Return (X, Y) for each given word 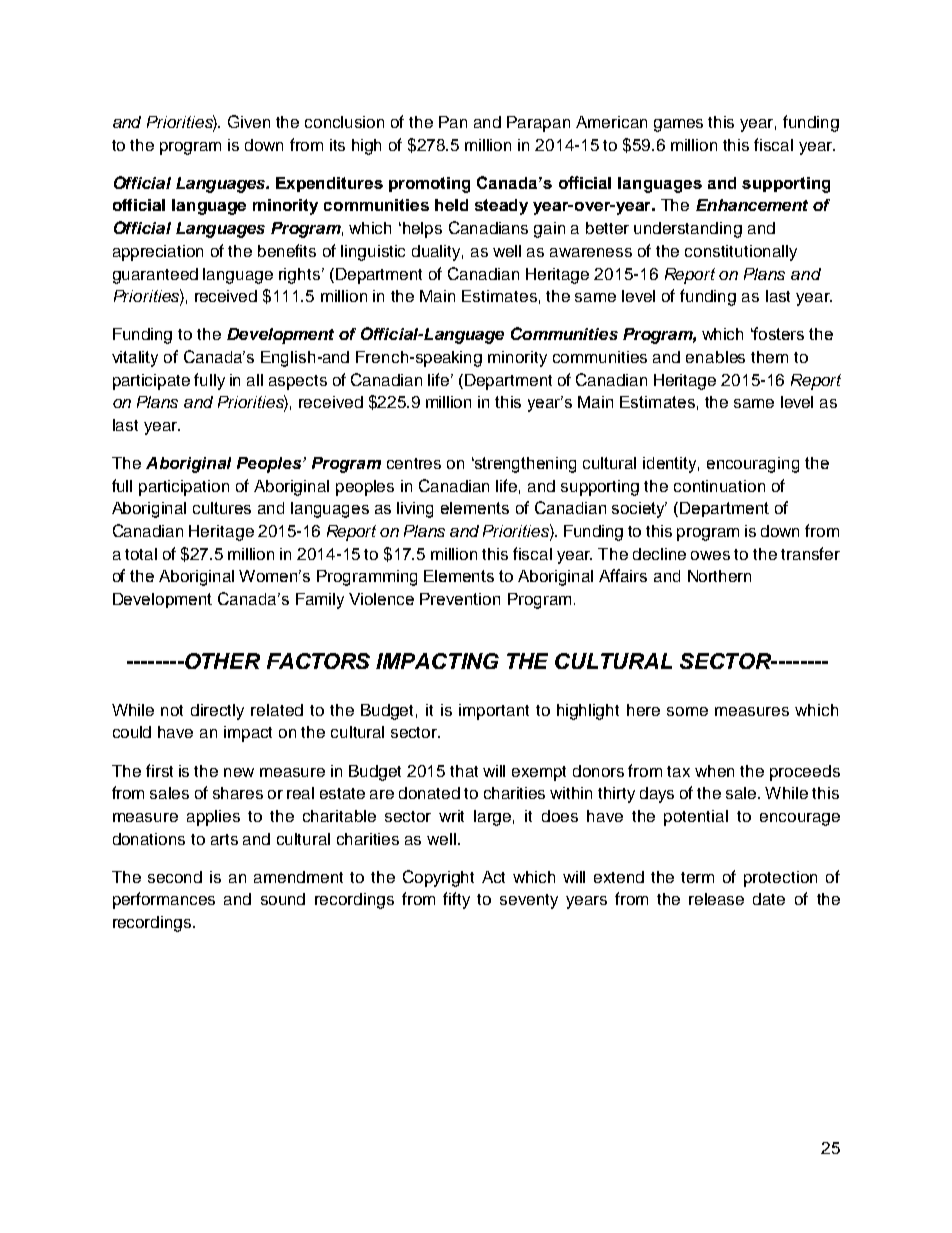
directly (217, 712)
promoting (429, 185)
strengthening (524, 465)
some (687, 711)
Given (249, 121)
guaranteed (155, 276)
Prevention (460, 599)
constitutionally (741, 253)
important (494, 712)
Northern (719, 576)
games (678, 125)
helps (422, 230)
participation (184, 488)
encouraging (753, 465)
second (175, 877)
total (141, 554)
